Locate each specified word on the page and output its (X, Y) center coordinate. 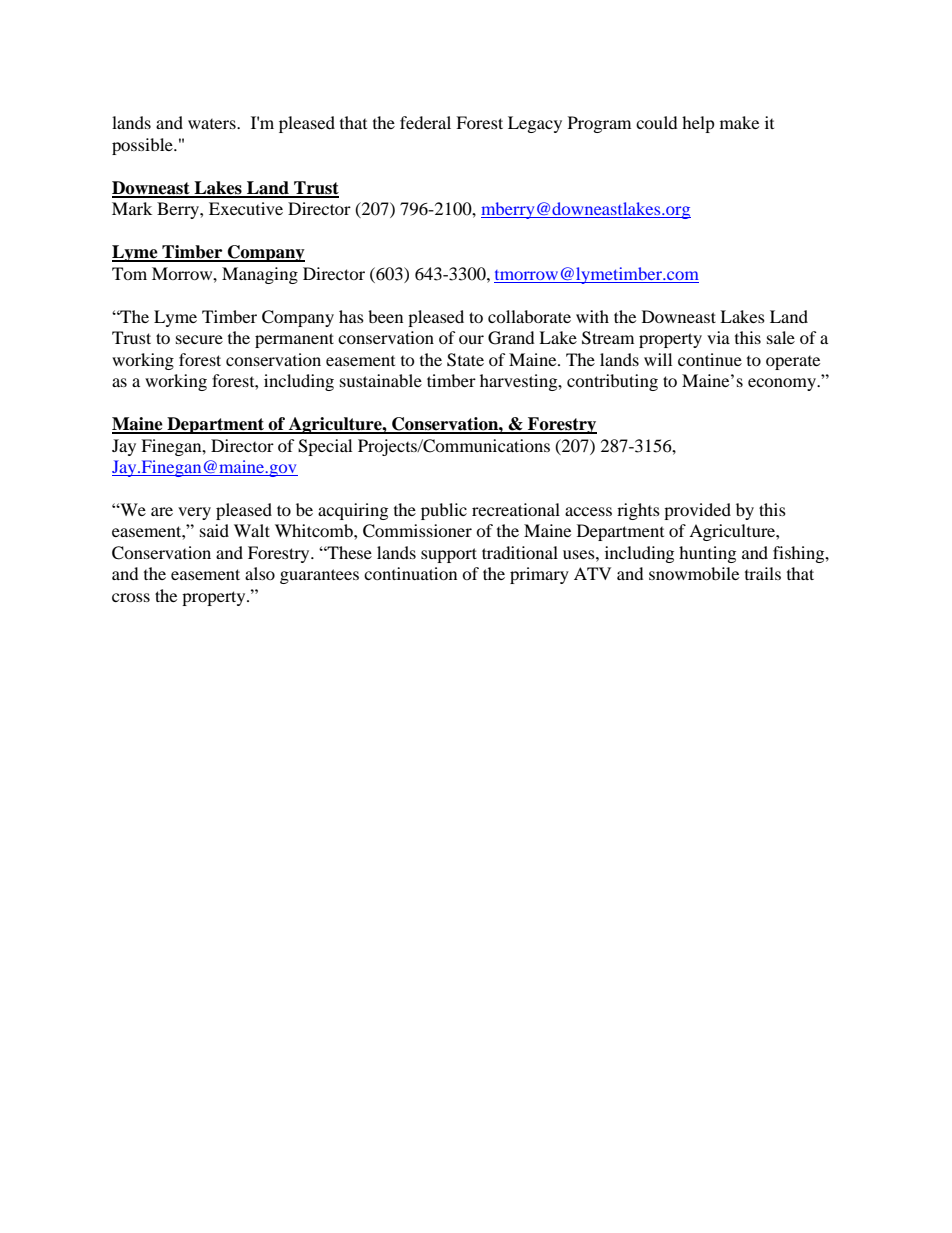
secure (199, 339)
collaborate (529, 316)
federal (425, 122)
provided (697, 511)
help (698, 124)
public (444, 511)
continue (710, 359)
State (465, 360)
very (194, 513)
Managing (260, 275)
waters (213, 124)
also (260, 573)
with (592, 316)
